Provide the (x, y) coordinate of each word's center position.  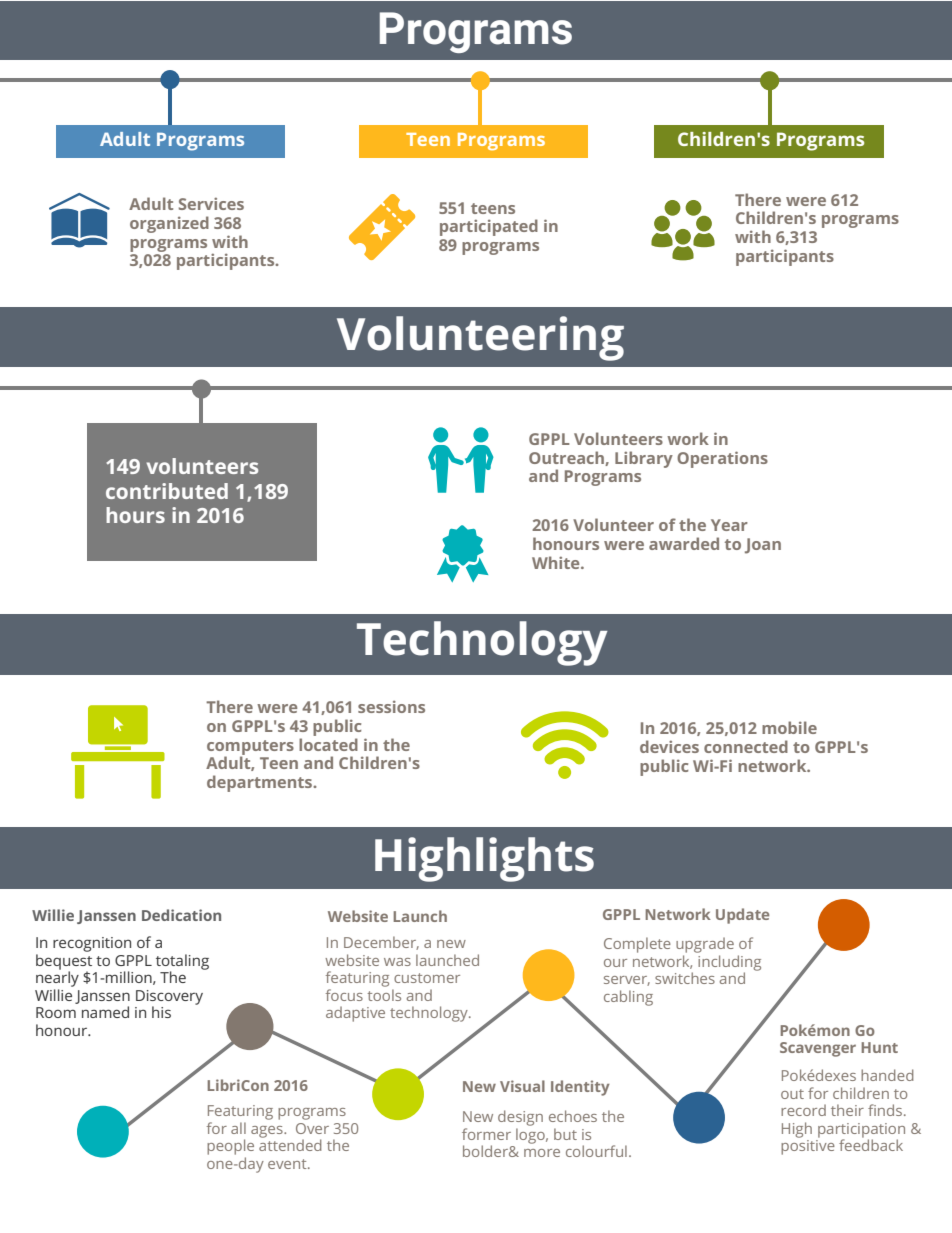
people (230, 1147)
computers (250, 748)
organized (169, 224)
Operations (722, 459)
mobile (789, 727)
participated (489, 227)
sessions (391, 706)
